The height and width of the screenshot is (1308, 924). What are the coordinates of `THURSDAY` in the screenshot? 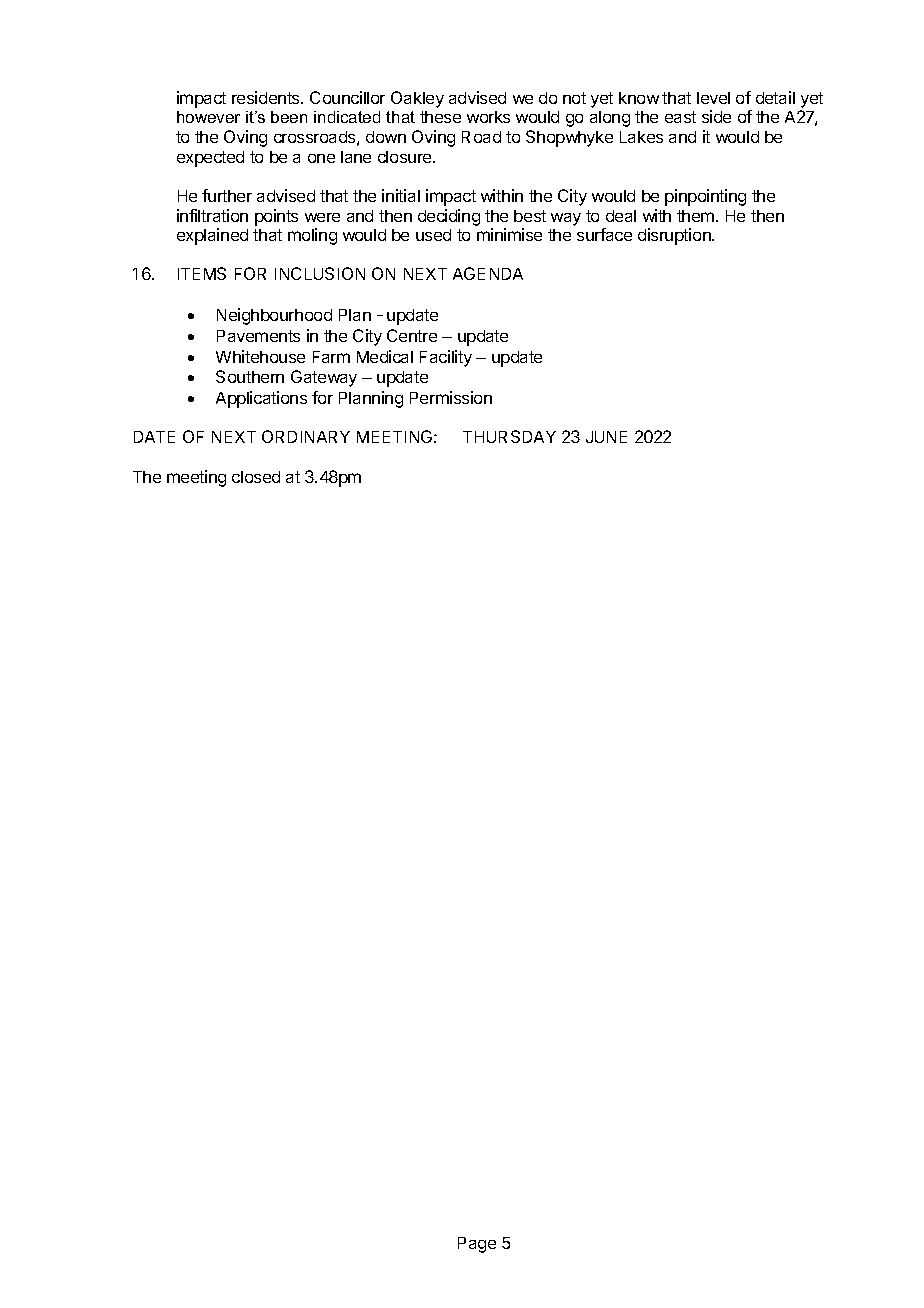 It's located at (509, 436).
